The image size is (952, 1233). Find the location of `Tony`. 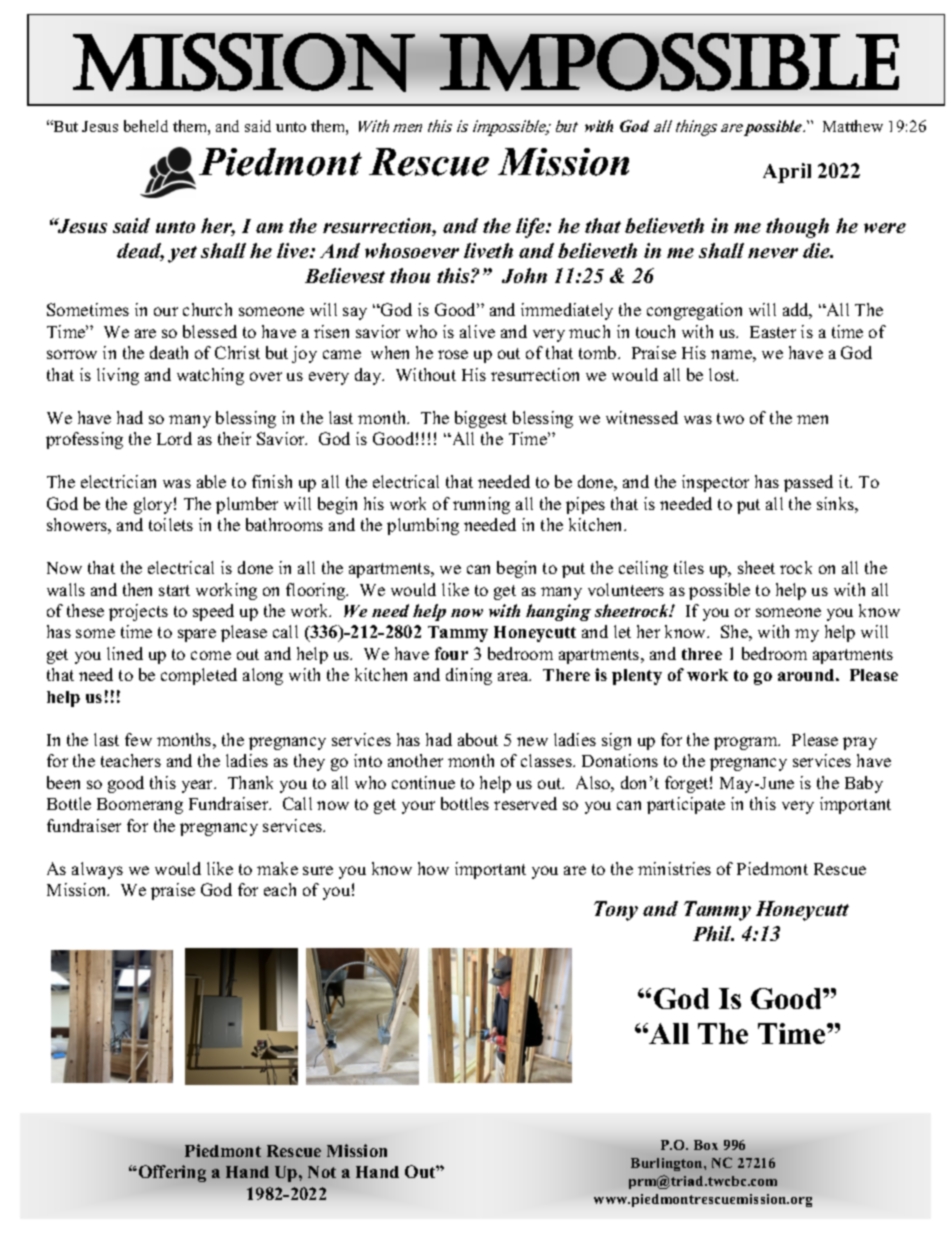

Tony is located at coordinates (616, 911).
